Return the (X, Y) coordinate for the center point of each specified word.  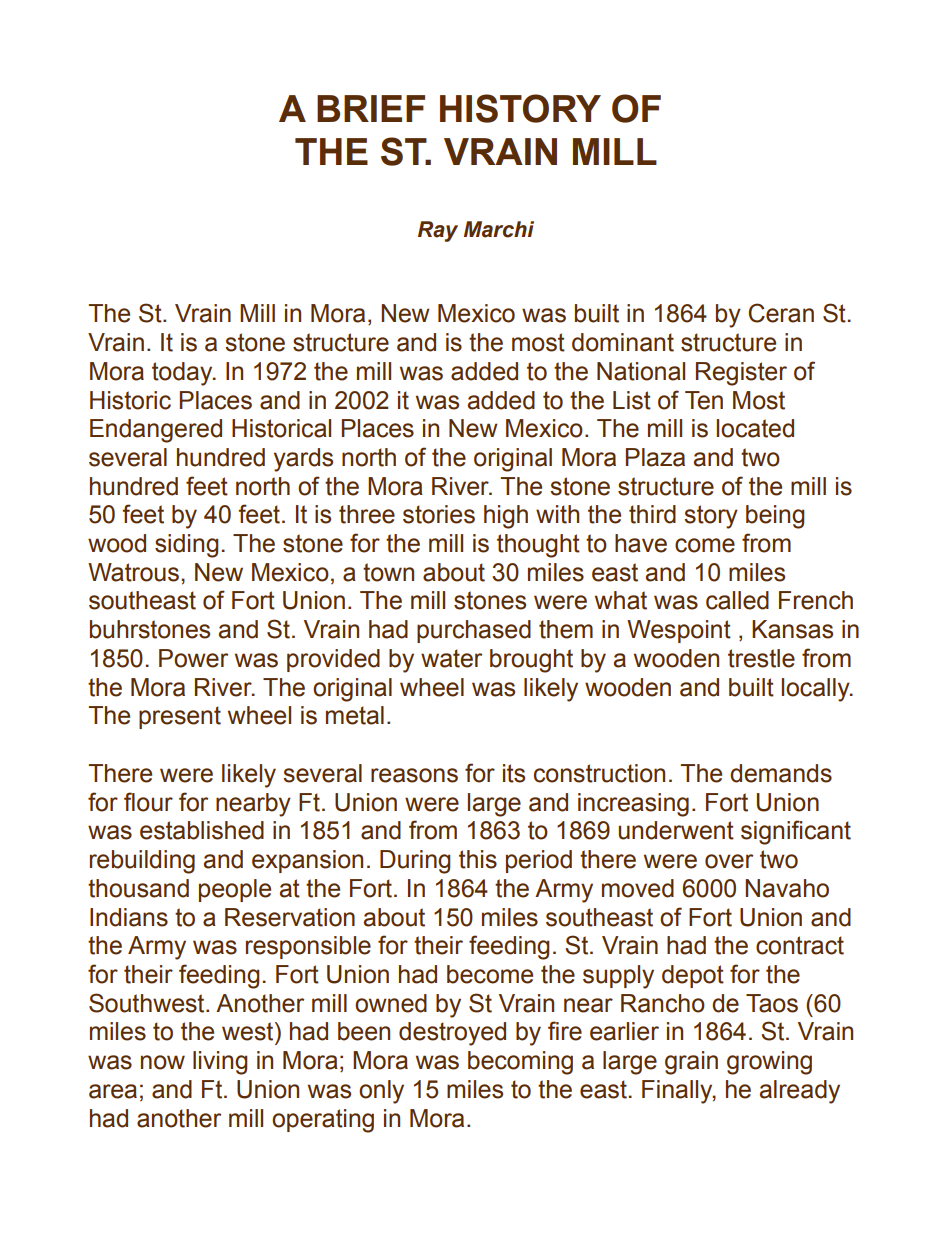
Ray (438, 231)
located (755, 428)
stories (439, 514)
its (514, 773)
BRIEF (371, 108)
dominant (623, 342)
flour (148, 802)
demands (781, 773)
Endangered (156, 431)
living (220, 1063)
